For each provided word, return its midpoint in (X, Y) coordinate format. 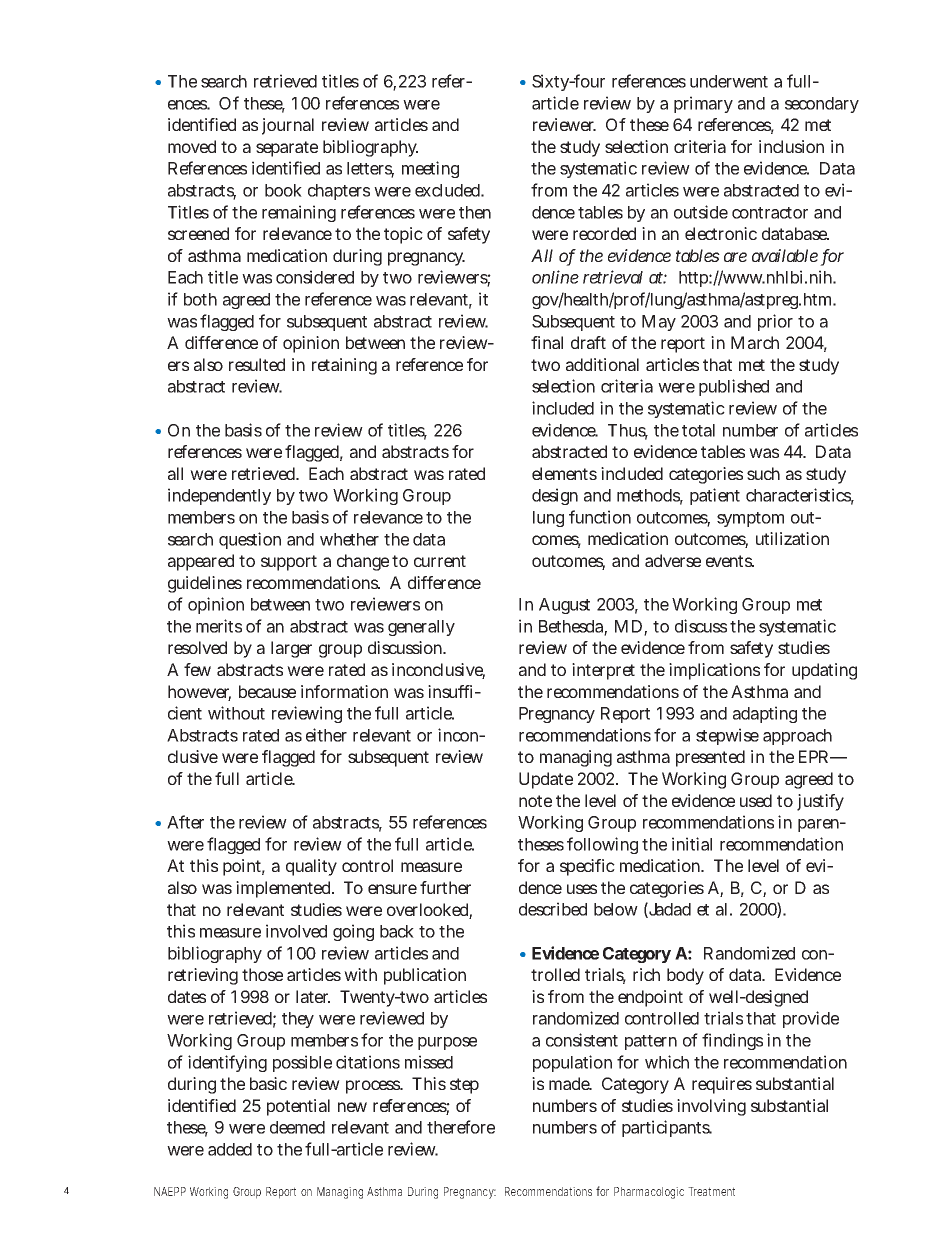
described (553, 909)
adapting (765, 714)
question (250, 540)
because (267, 691)
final (547, 342)
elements (564, 473)
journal (288, 126)
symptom (750, 519)
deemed (297, 1127)
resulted (257, 364)
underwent (729, 81)
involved (296, 931)
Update (546, 780)
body (685, 976)
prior (775, 322)
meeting (430, 169)
